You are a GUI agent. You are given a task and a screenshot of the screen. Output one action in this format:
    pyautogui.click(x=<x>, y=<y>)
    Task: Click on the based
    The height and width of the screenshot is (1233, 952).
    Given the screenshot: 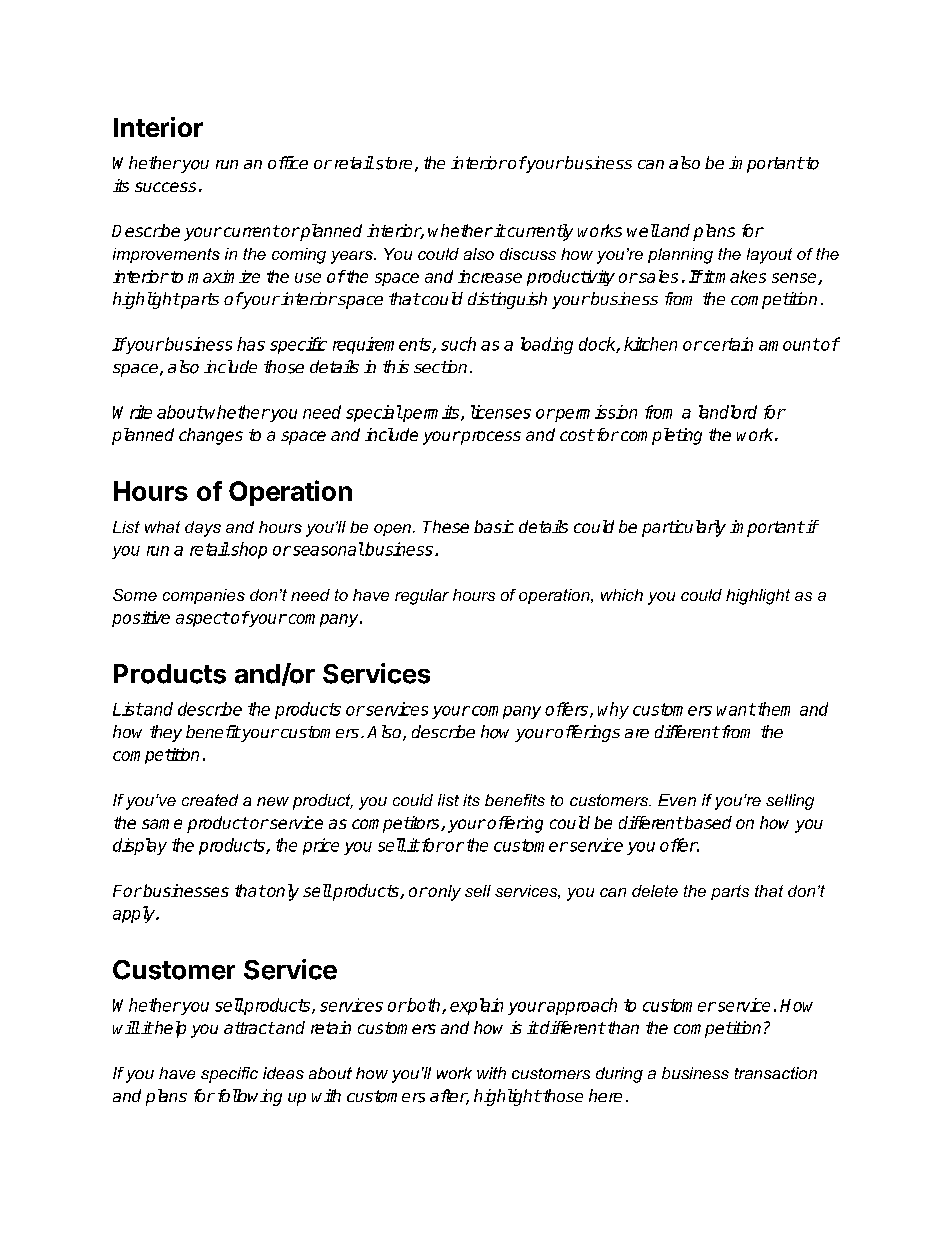 What is the action you would take?
    pyautogui.click(x=707, y=822)
